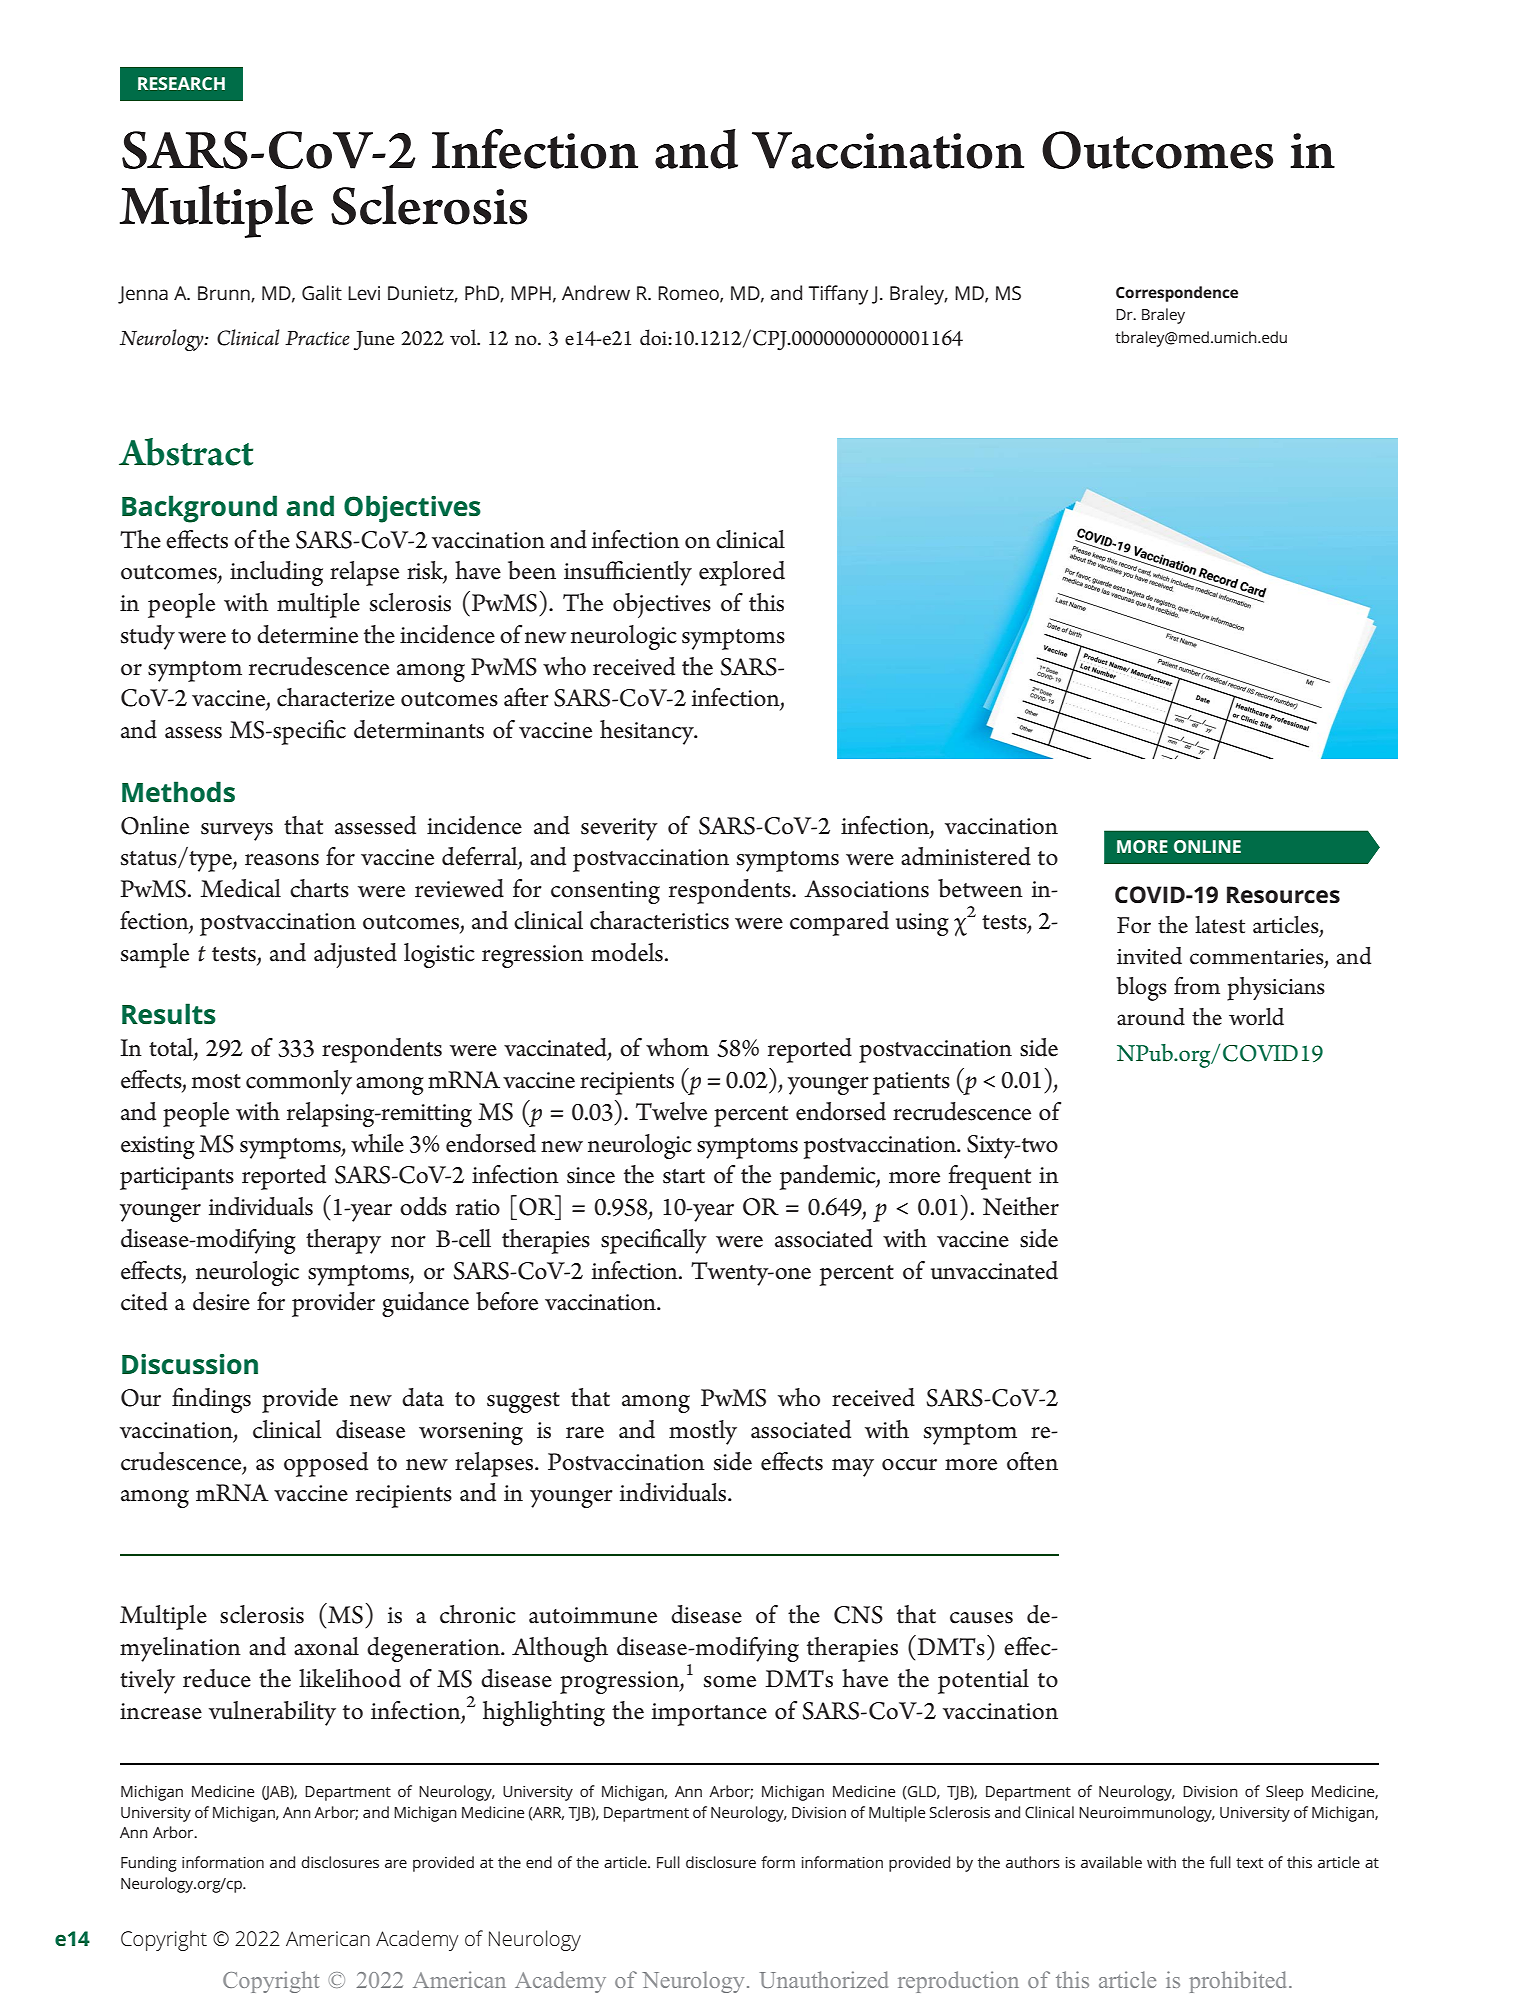 The width and height of the document is (1516, 1999). I want to click on Correspondence, so click(1177, 294).
